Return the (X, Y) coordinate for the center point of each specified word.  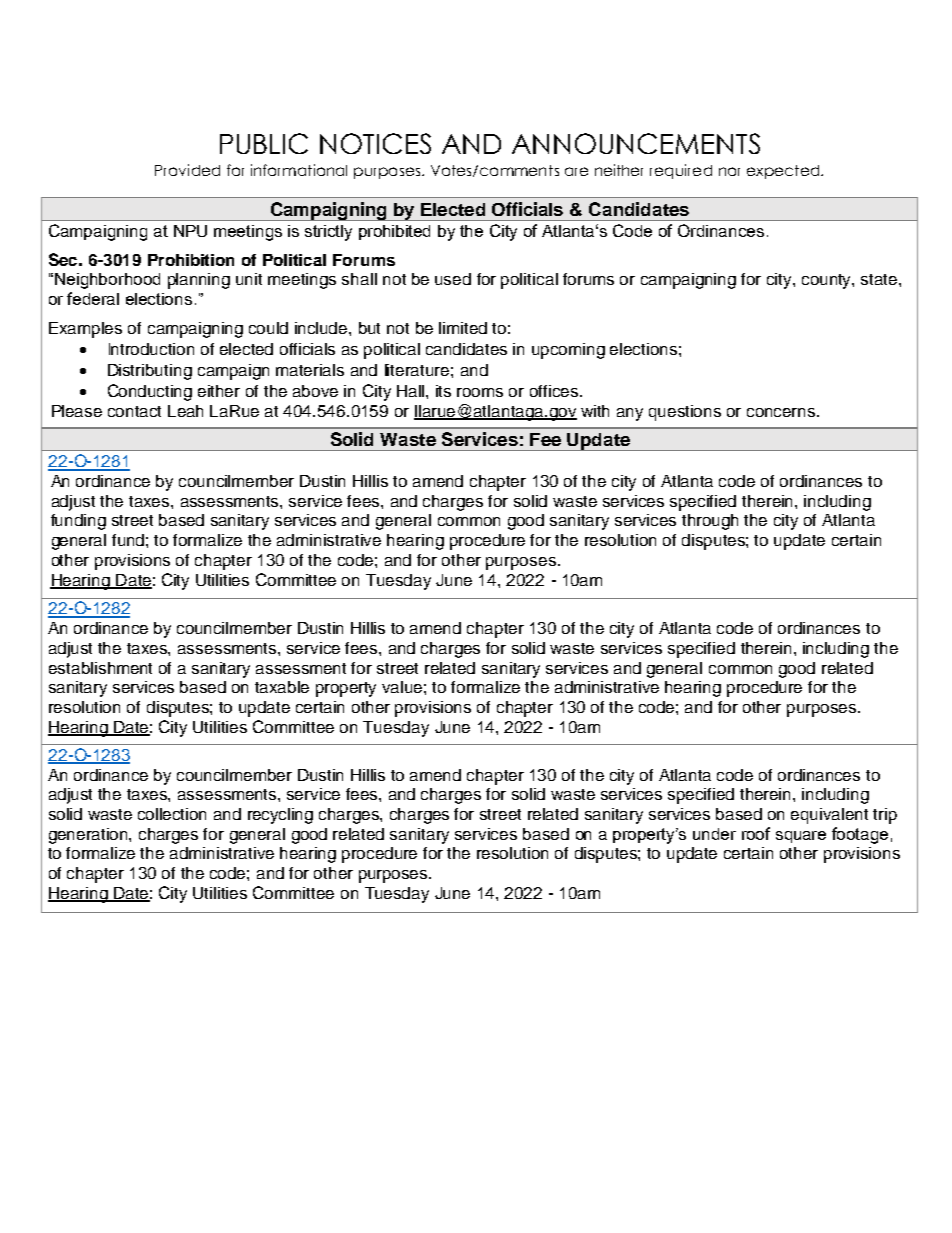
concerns (782, 412)
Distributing (150, 372)
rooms (480, 392)
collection (172, 814)
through (710, 522)
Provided (187, 170)
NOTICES (375, 143)
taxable (282, 687)
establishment (100, 668)
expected (784, 172)
